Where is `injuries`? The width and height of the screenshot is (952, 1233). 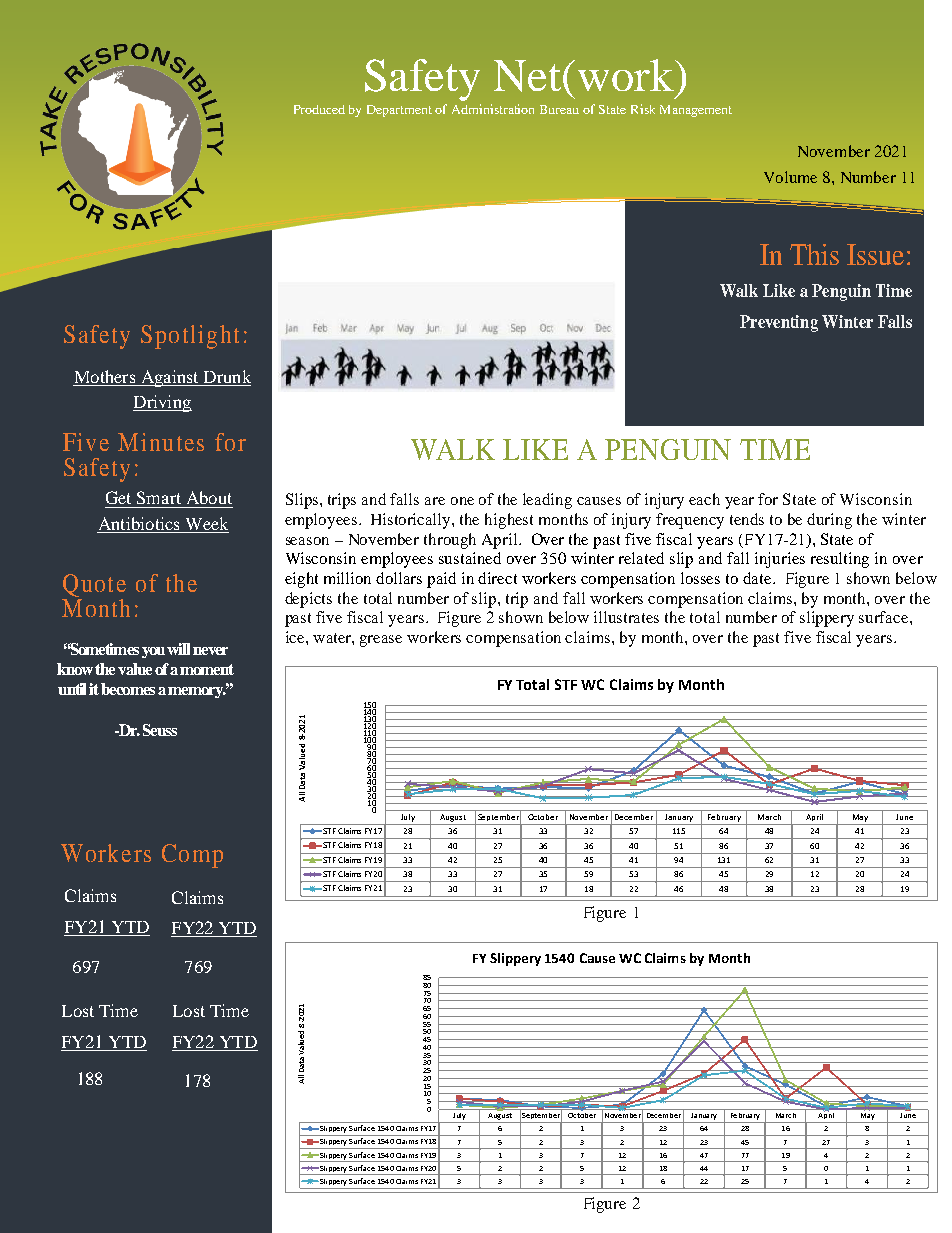 injuries is located at coordinates (780, 560).
